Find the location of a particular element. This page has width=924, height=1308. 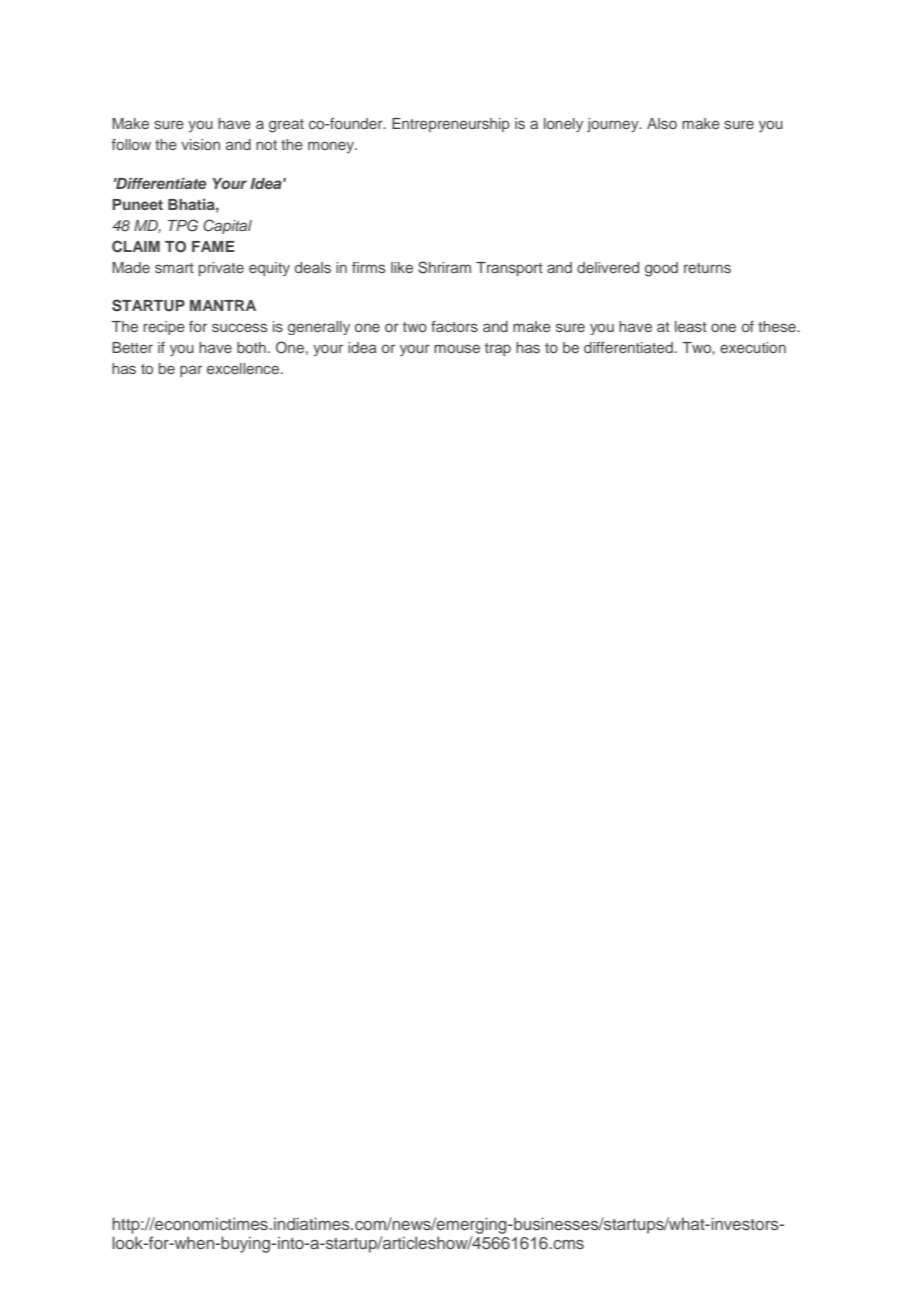

vision is located at coordinates (200, 144).
